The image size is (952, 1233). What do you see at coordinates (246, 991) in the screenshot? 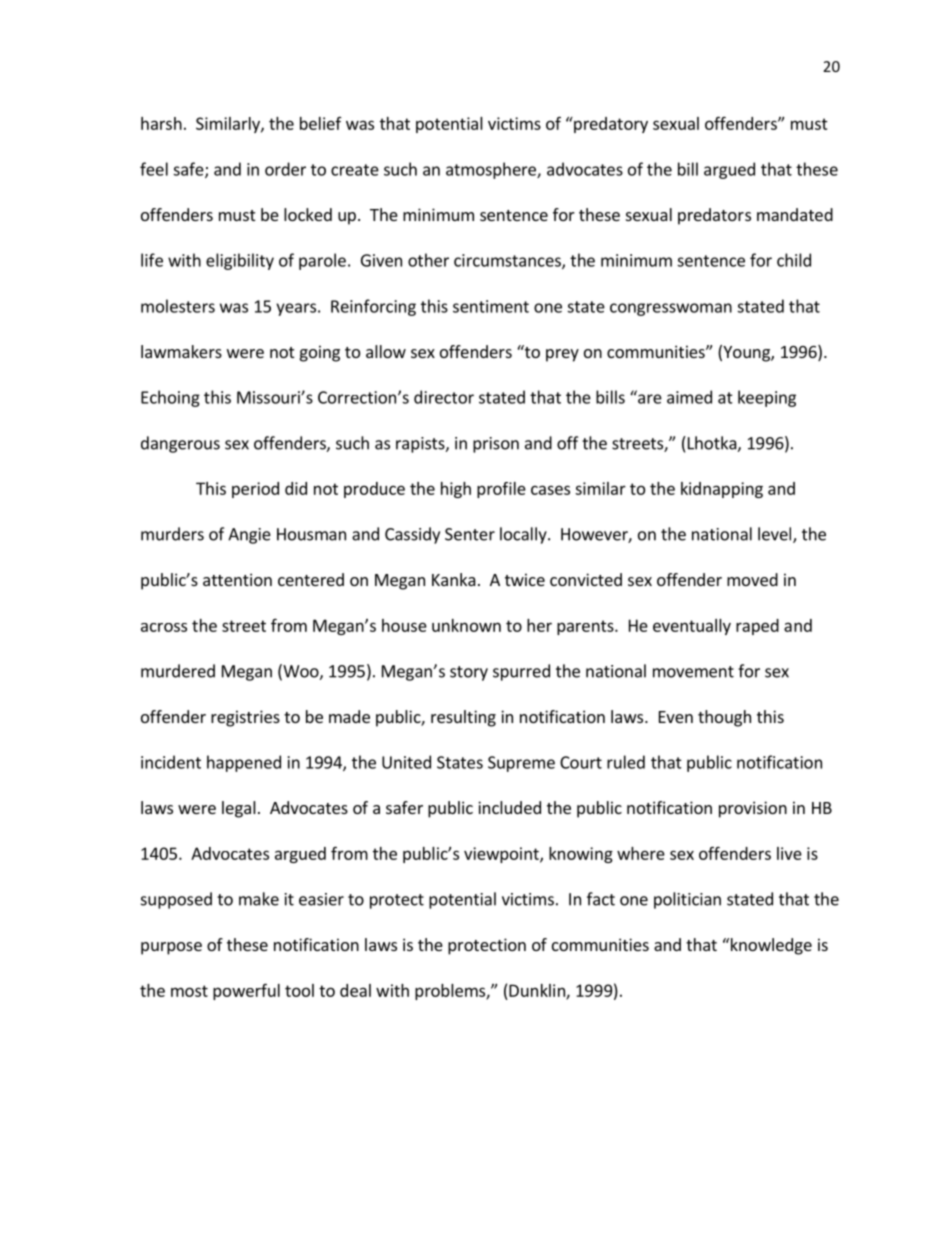
I see `powerful` at bounding box center [246, 991].
